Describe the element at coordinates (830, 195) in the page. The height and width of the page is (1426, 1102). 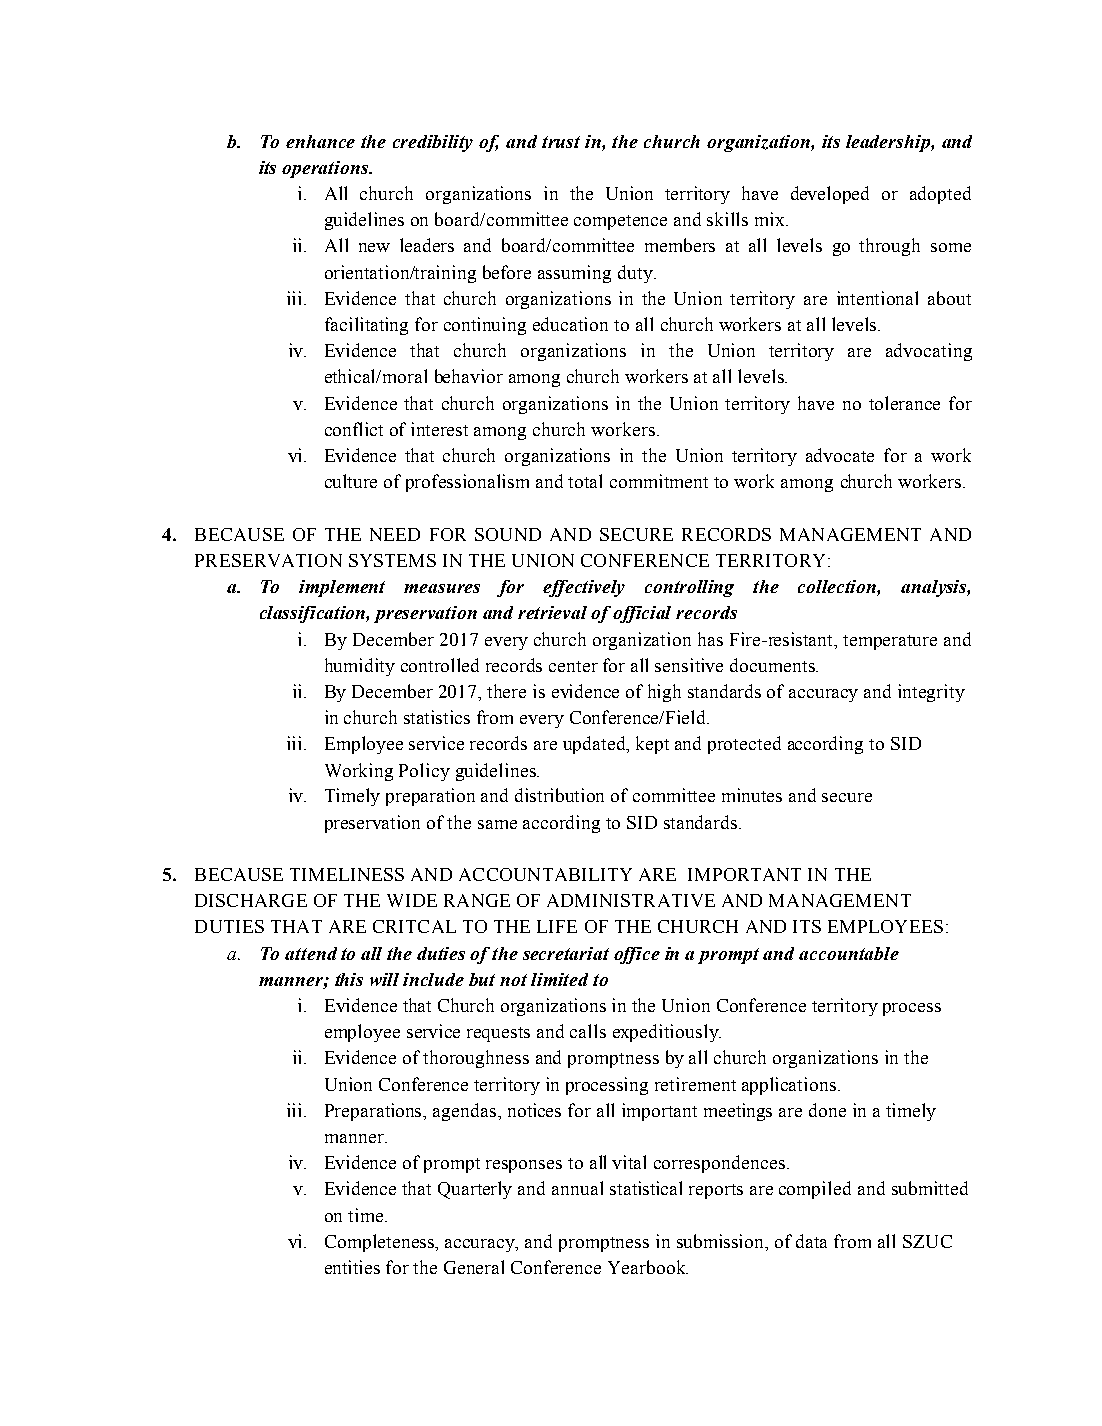
I see `developed` at that location.
